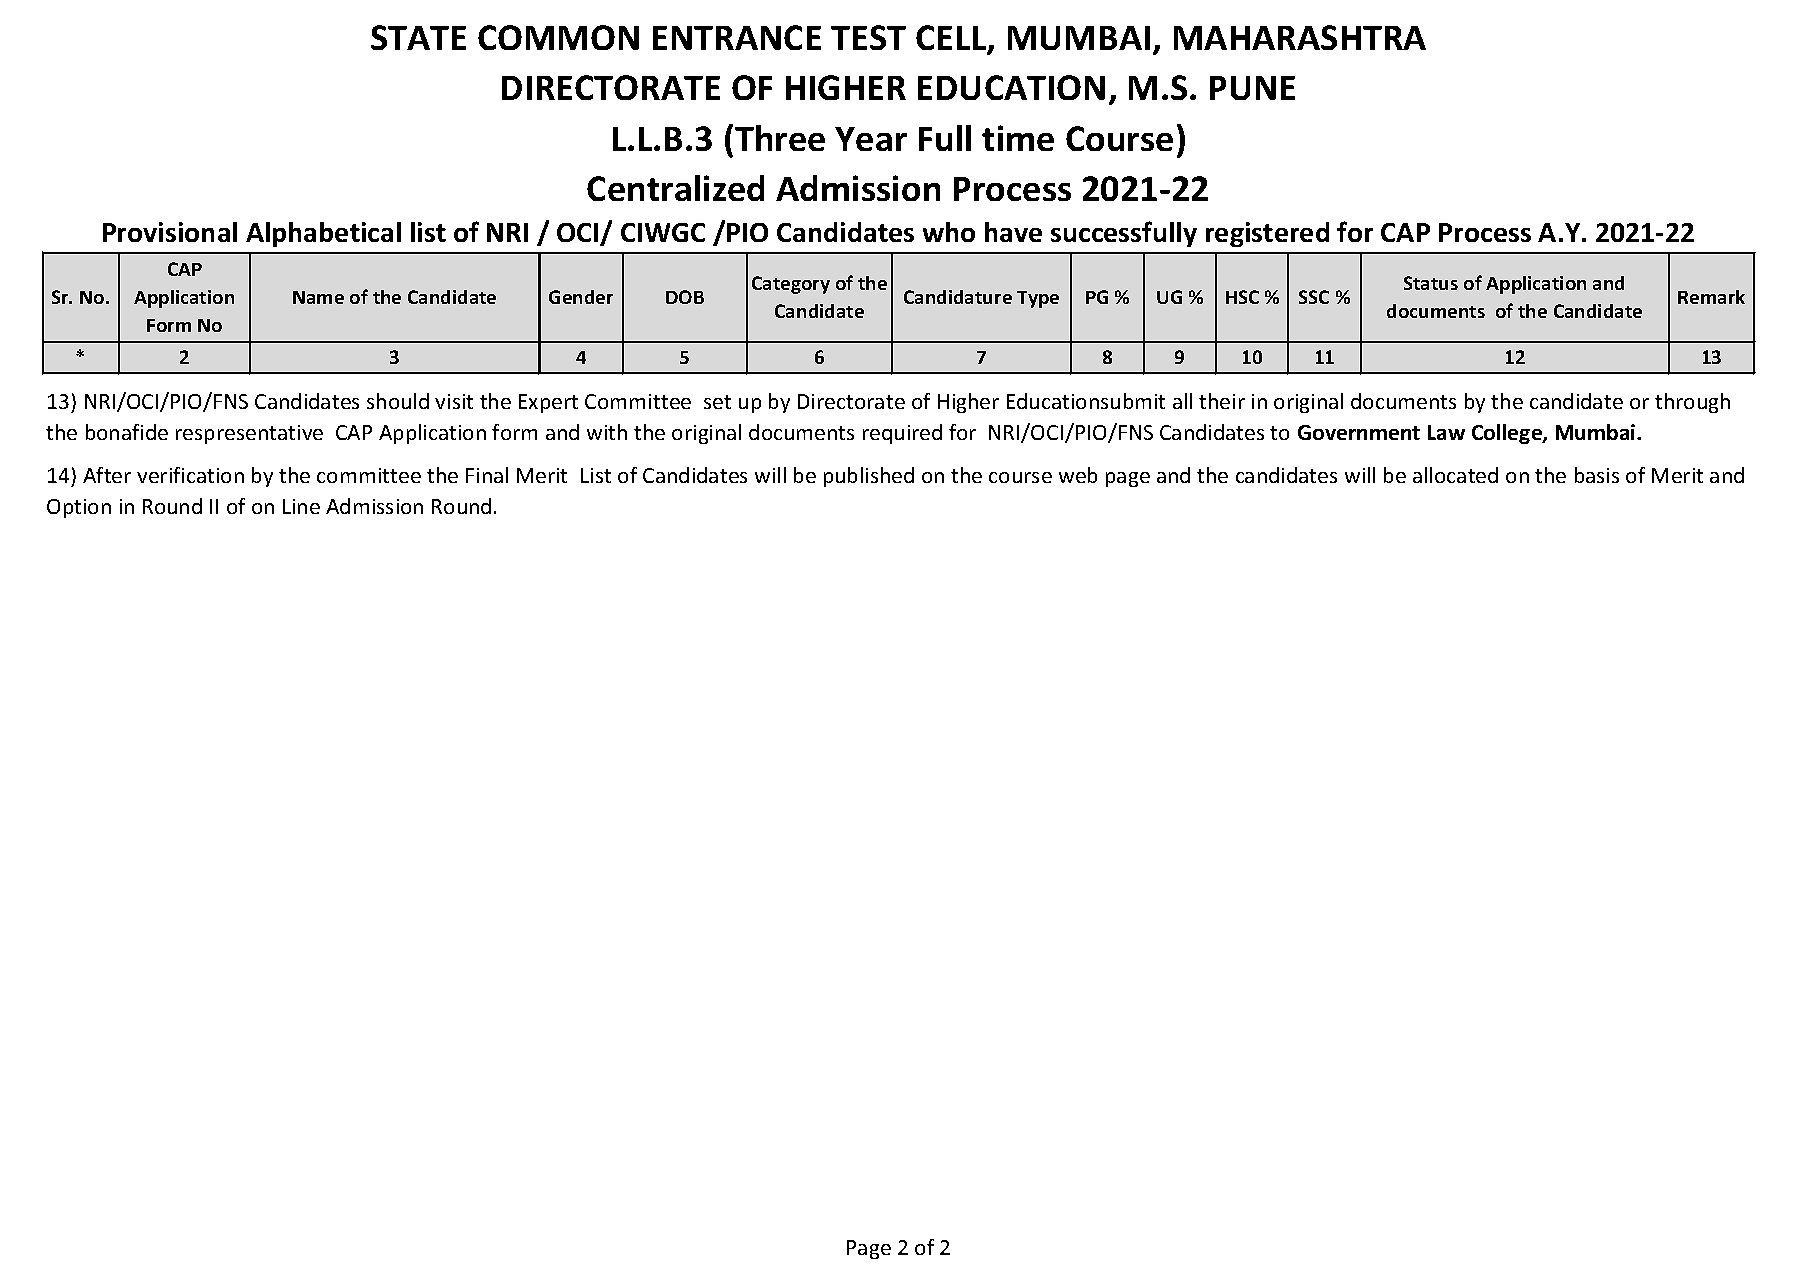 The height and width of the image is (1272, 1799). I want to click on Year, so click(871, 139).
